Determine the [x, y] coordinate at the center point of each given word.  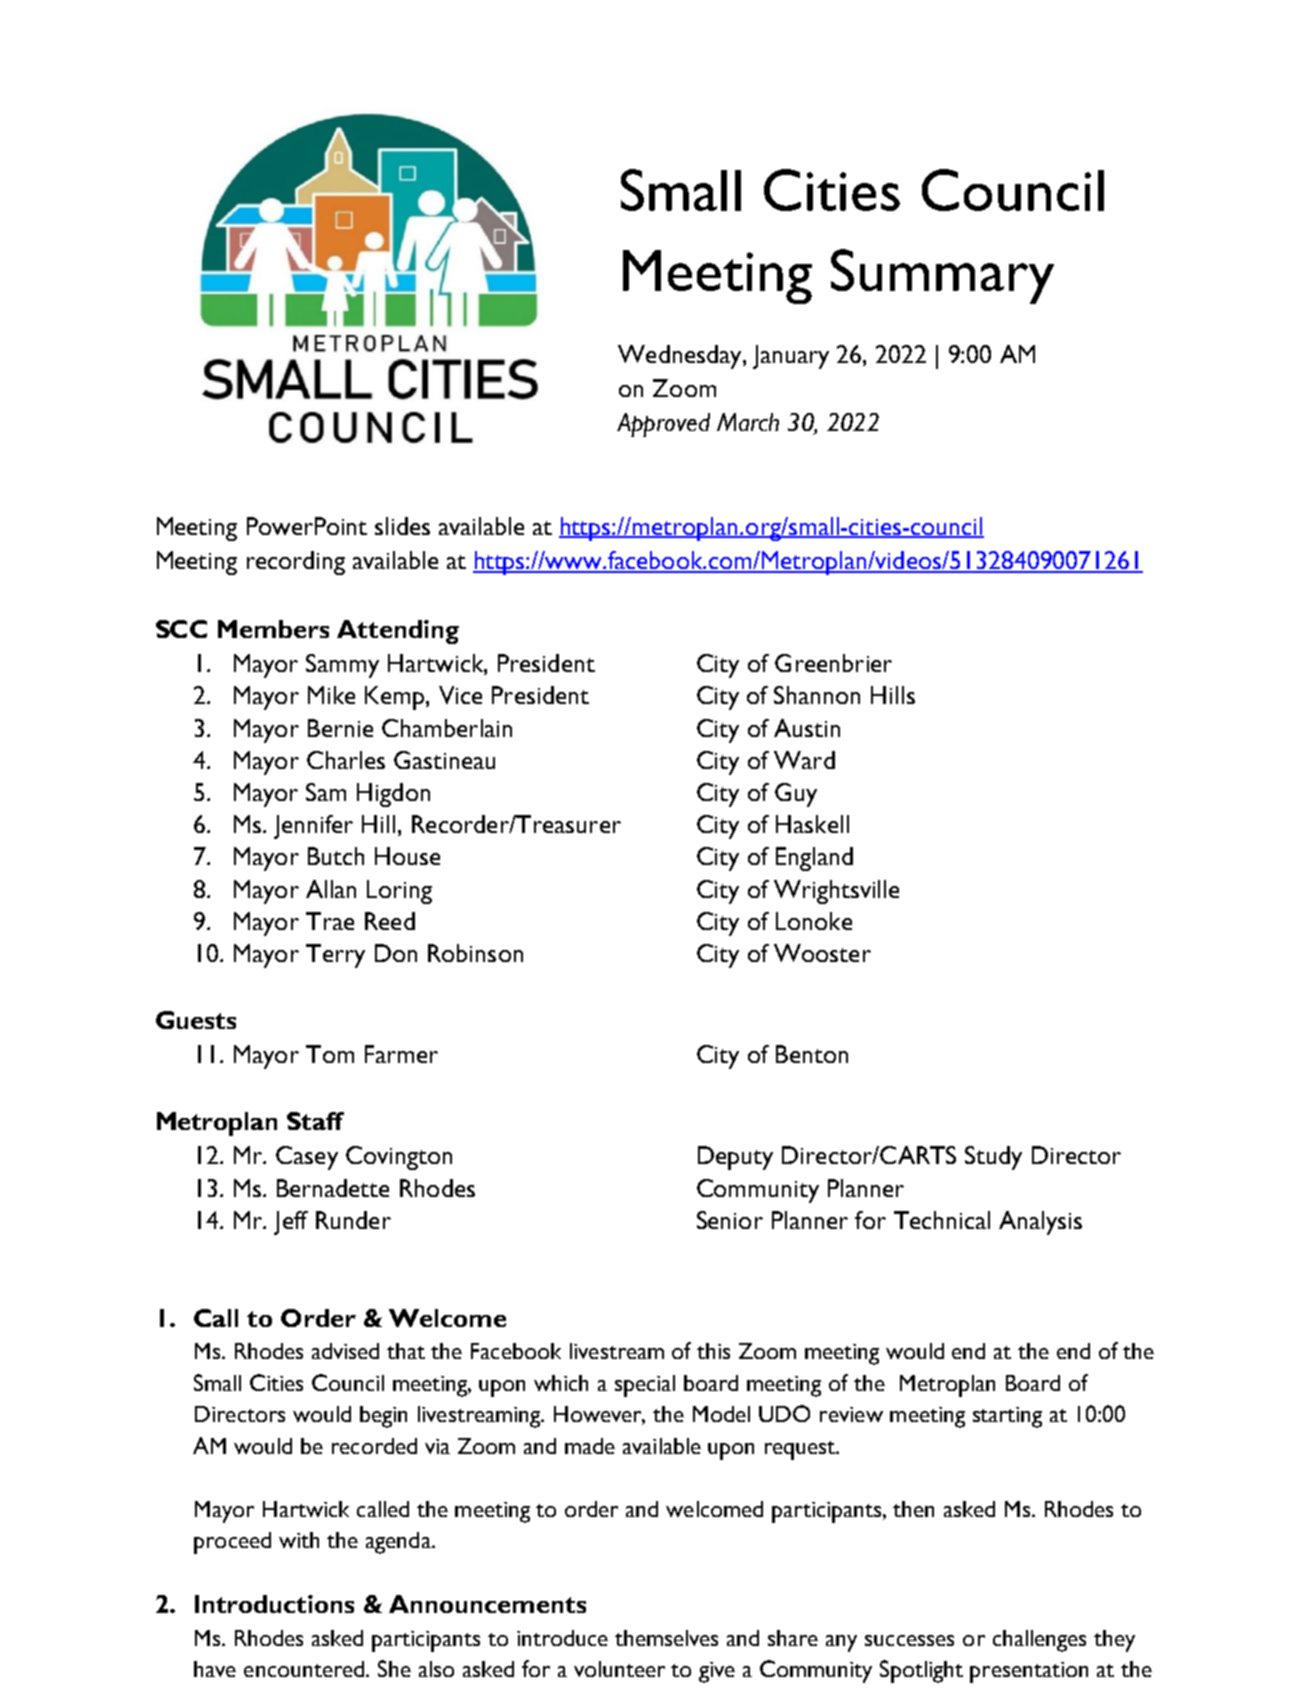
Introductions [274, 1604]
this [713, 1351]
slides [402, 526]
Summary [942, 276]
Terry [335, 956]
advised [345, 1351]
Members [273, 629]
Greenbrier [833, 663]
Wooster [822, 953]
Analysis [1040, 1223]
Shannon [817, 695]
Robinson [475, 953]
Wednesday [681, 357]
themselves [666, 1638]
